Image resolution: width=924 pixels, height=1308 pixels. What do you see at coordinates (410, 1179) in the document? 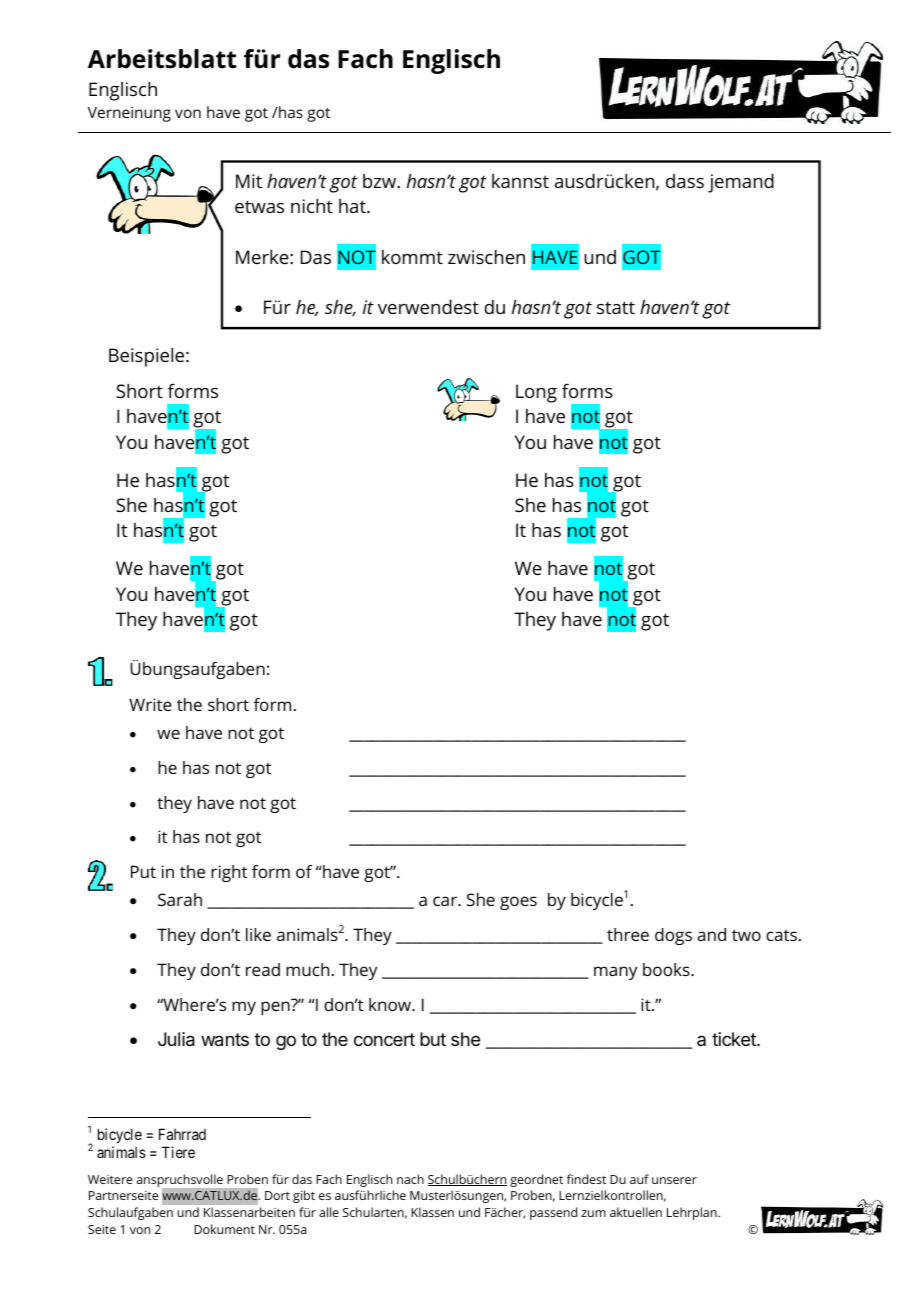
I see `nach` at bounding box center [410, 1179].
